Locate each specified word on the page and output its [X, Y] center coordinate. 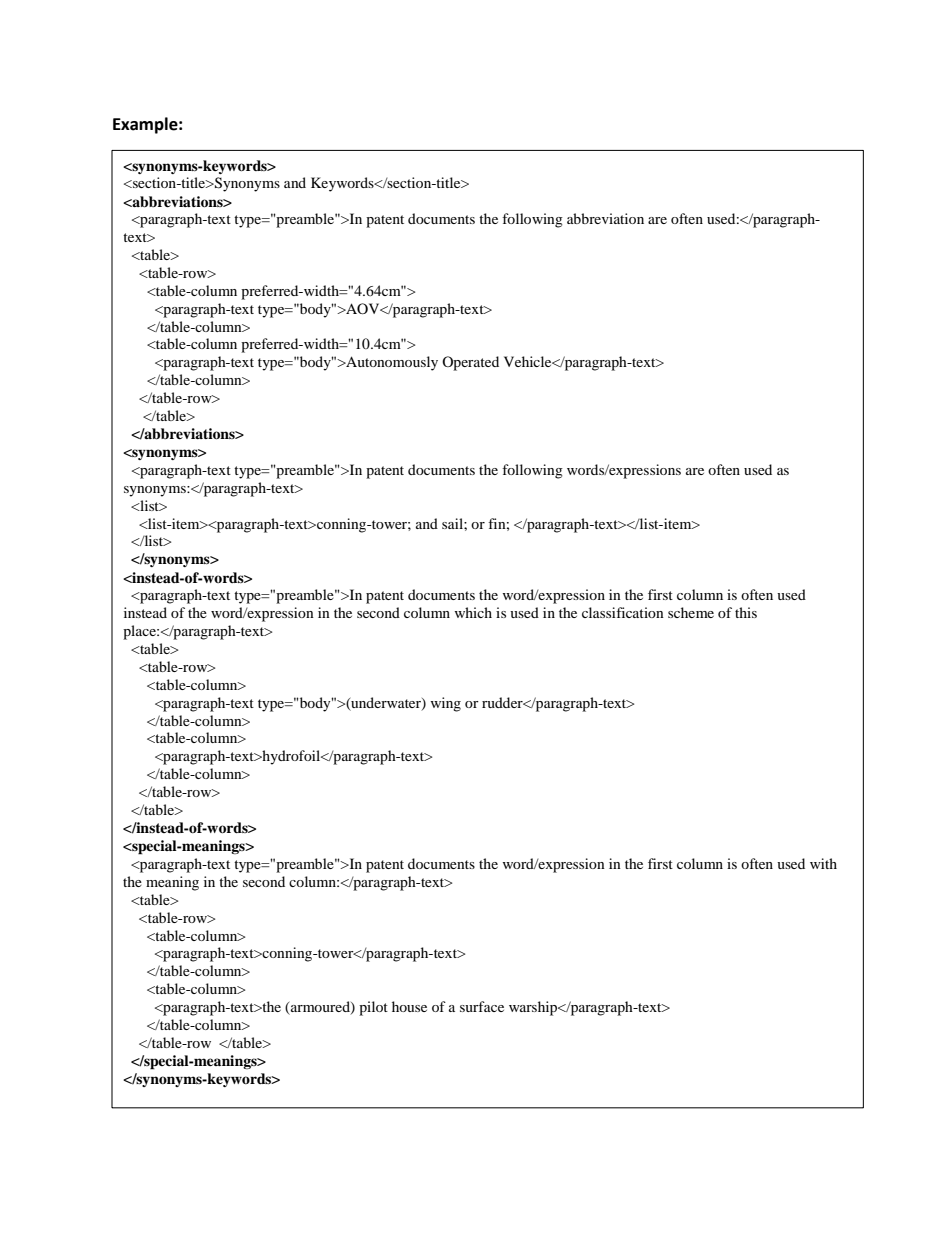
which [473, 612]
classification [623, 612]
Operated [470, 363]
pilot [373, 1008]
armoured [320, 1008]
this [746, 612]
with [823, 863]
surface [482, 1006]
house [409, 1006]
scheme [691, 612]
